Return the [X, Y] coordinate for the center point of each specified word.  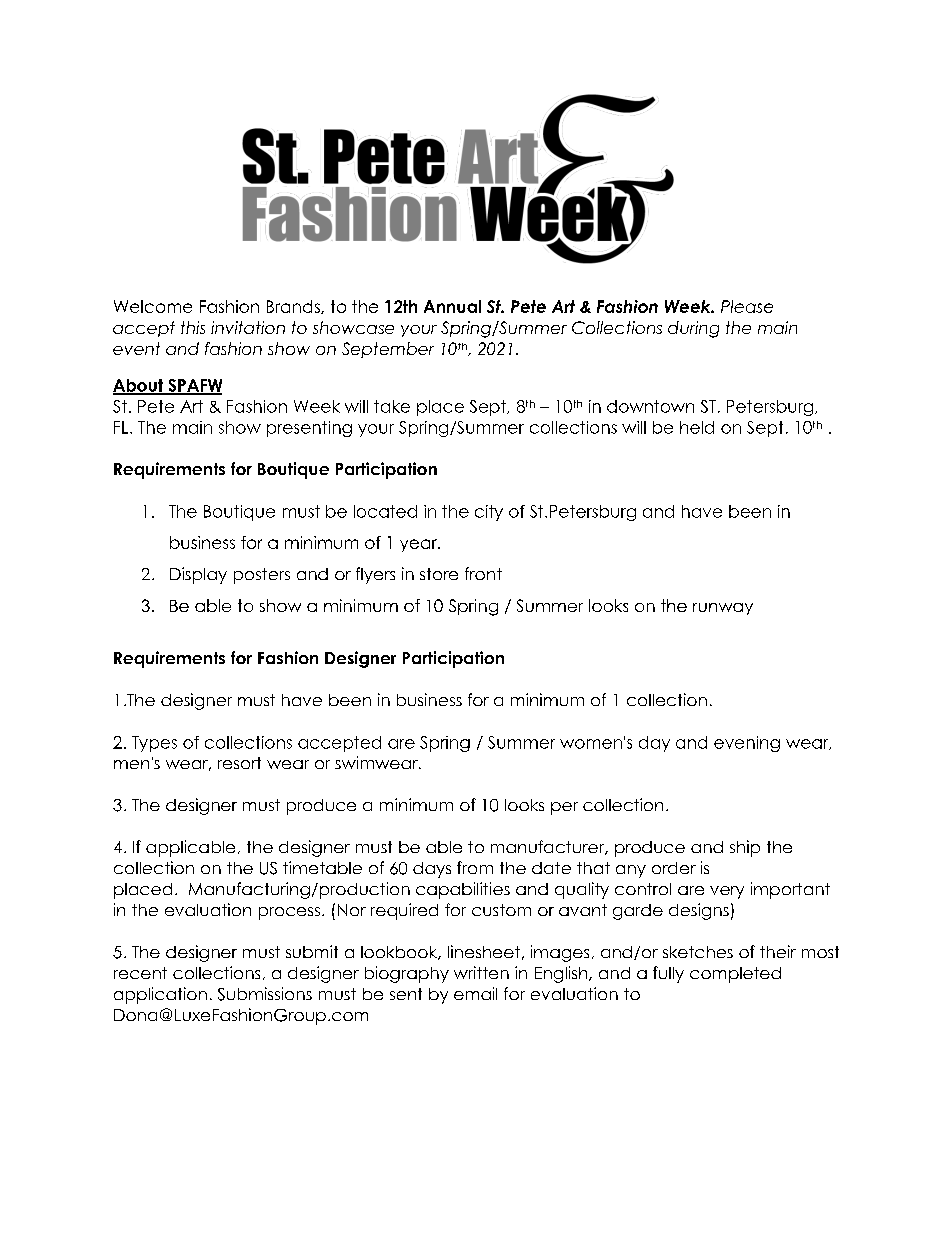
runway [723, 609]
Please [747, 306]
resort [239, 763]
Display [198, 575]
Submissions [265, 994]
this [193, 327]
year [419, 545]
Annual [452, 306]
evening [747, 744]
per [564, 808]
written [481, 972]
